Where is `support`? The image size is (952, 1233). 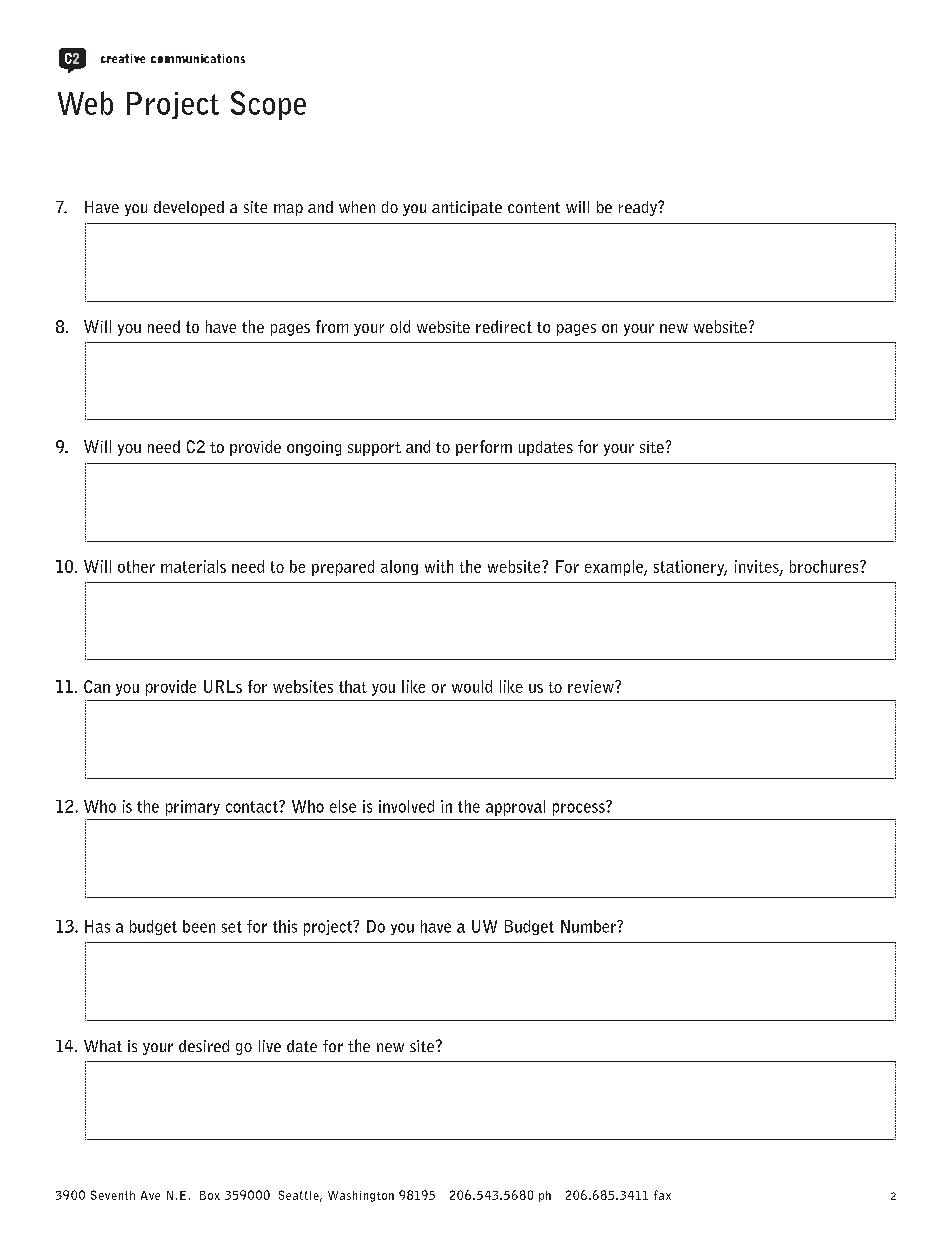 support is located at coordinates (374, 449).
